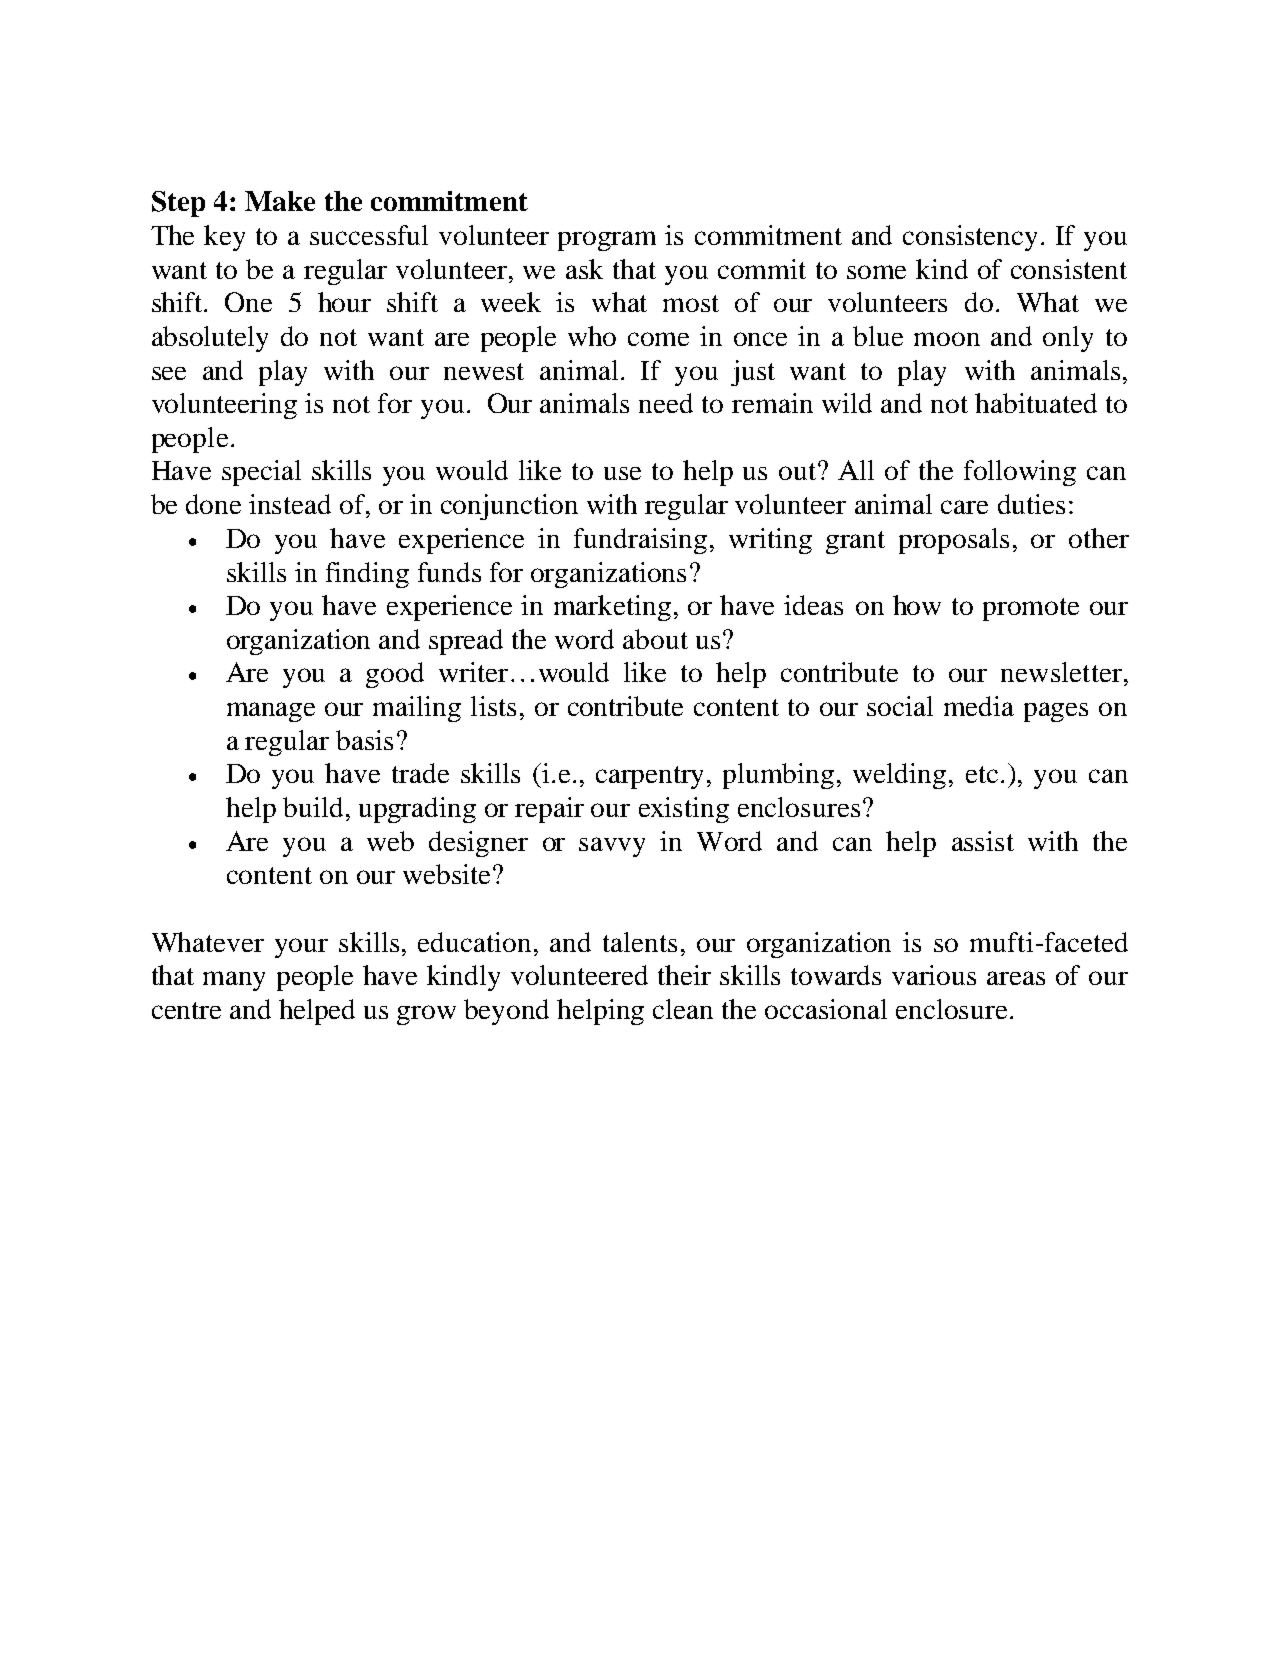  Describe the element at coordinates (607, 241) in the image. I see `program` at that location.
